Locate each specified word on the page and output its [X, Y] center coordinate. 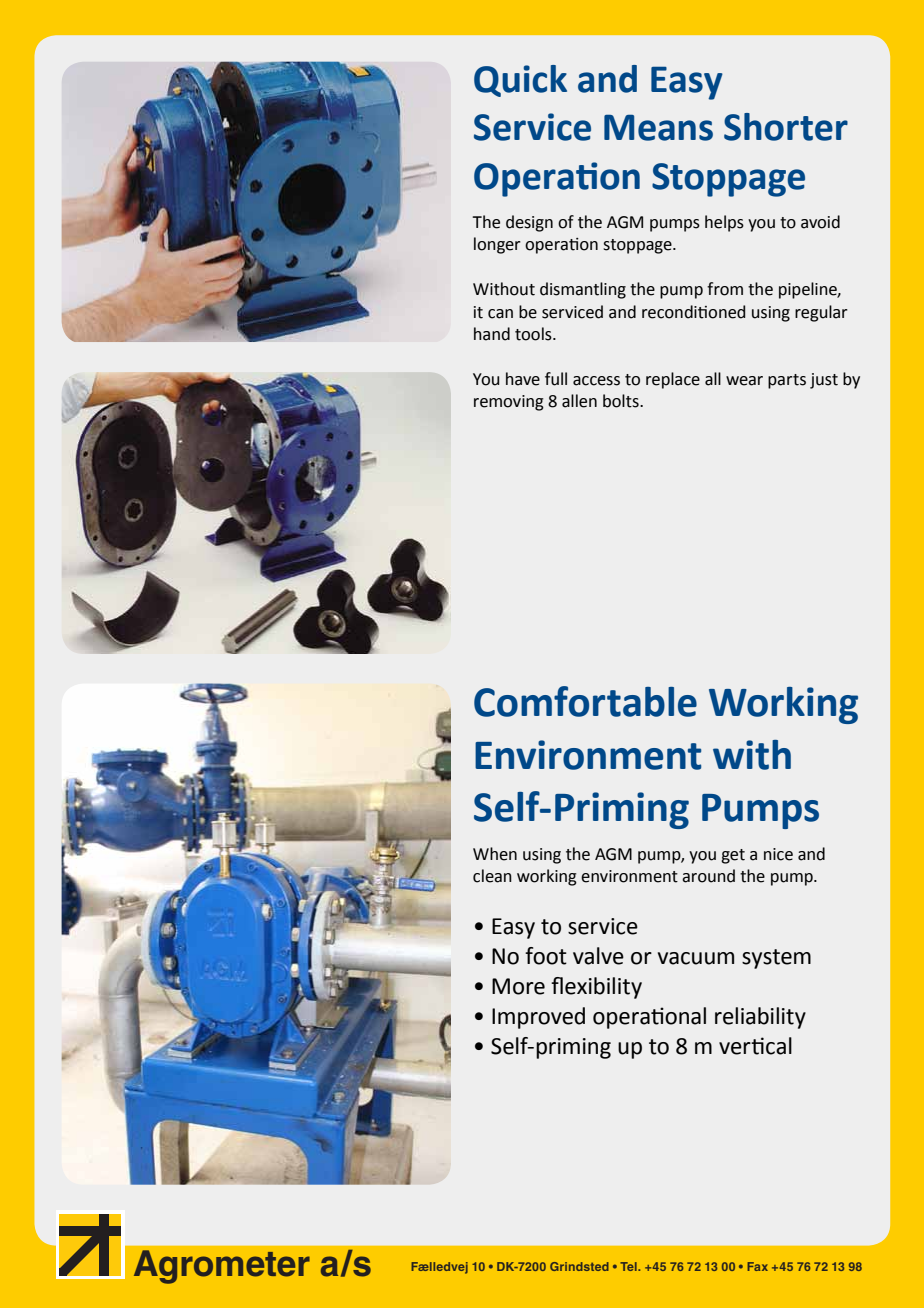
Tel [629, 1266]
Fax [757, 1266]
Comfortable [585, 701]
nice [778, 854]
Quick [520, 81]
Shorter [786, 127]
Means [658, 127]
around [708, 876]
